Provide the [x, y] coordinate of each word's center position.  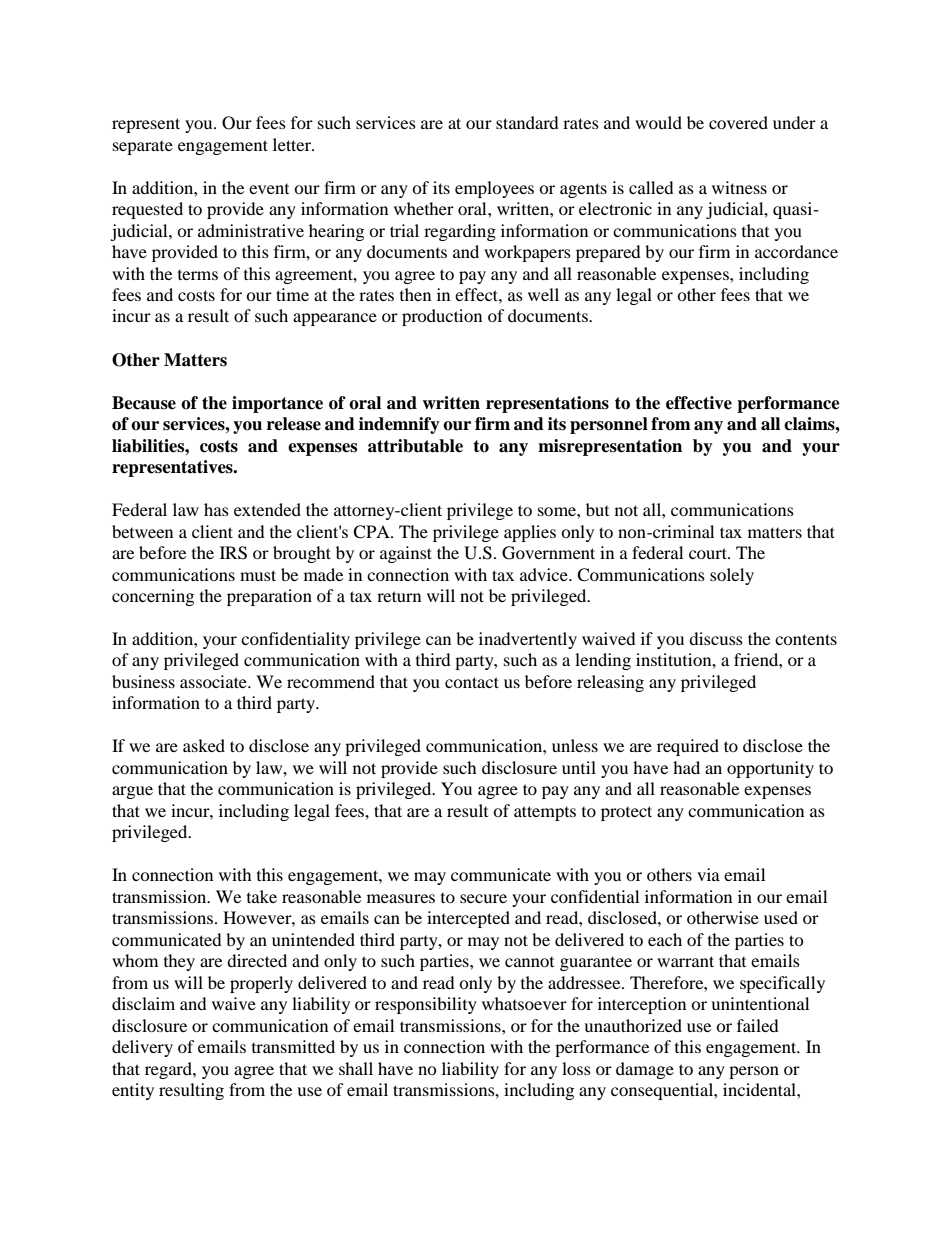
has [216, 509]
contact [472, 682]
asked [204, 745]
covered [738, 122]
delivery [142, 1048]
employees [494, 189]
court [709, 553]
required [688, 747]
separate [143, 148]
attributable [415, 446]
